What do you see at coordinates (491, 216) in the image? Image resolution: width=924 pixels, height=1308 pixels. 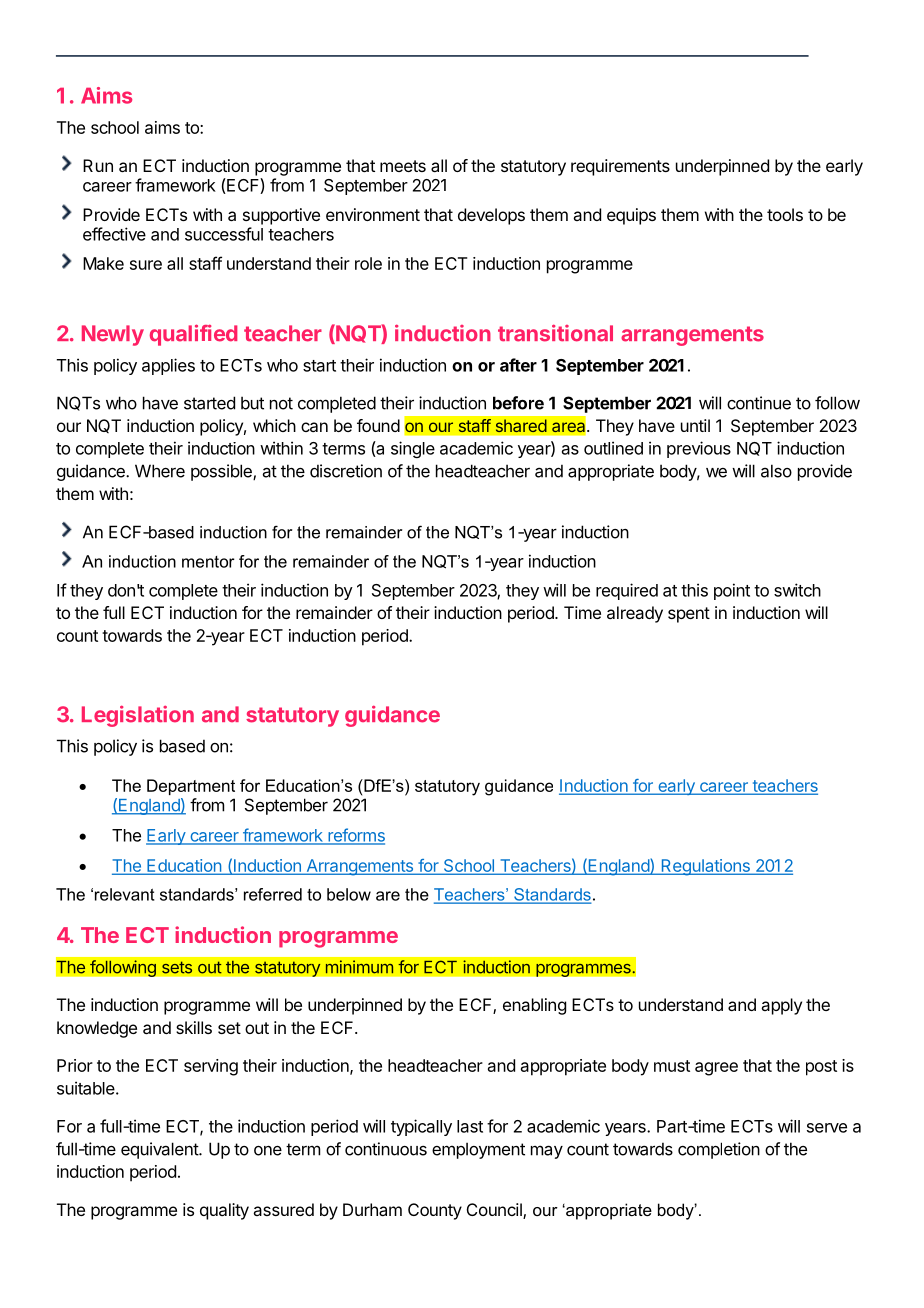 I see `develops` at bounding box center [491, 216].
